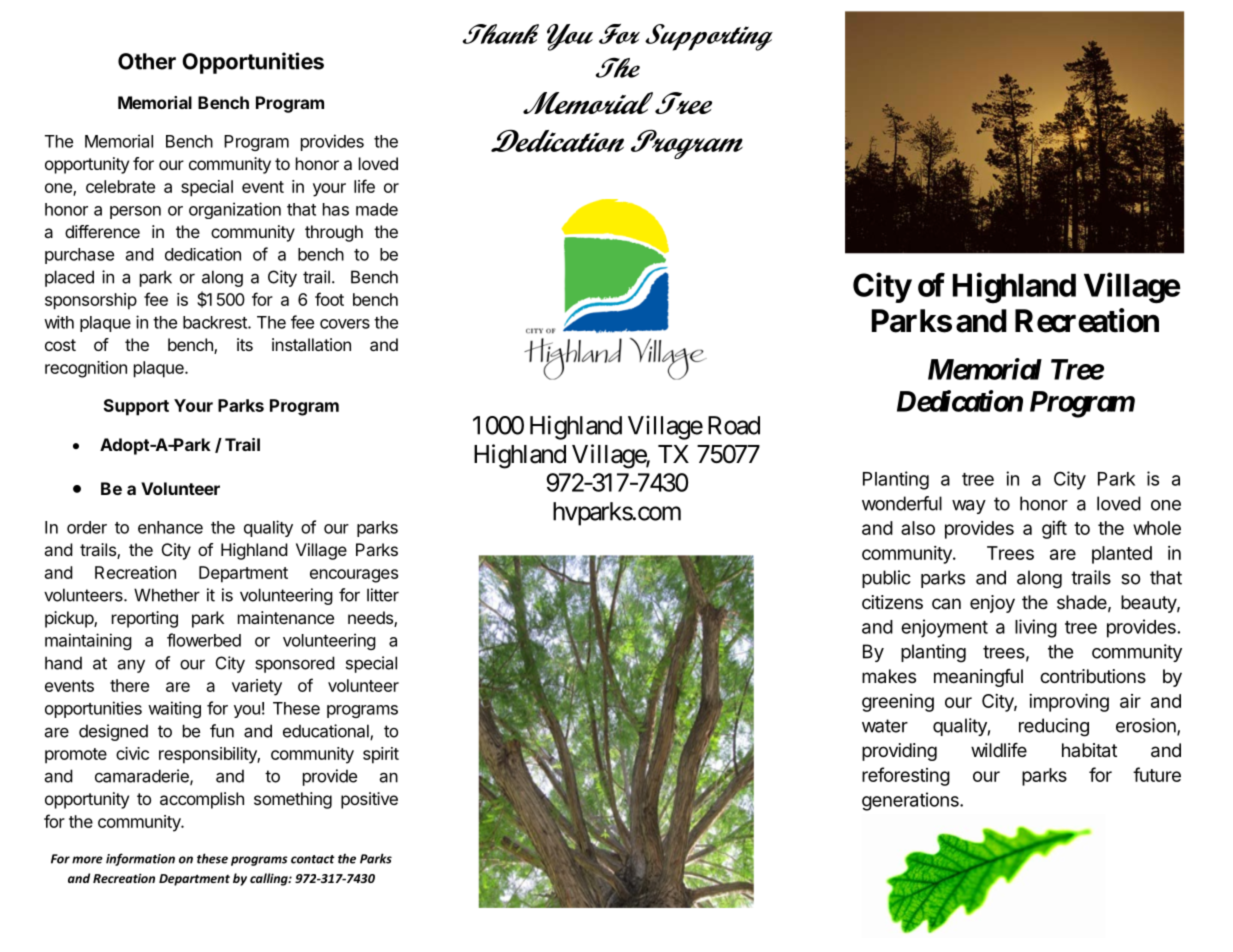  I want to click on positive, so click(369, 800).
